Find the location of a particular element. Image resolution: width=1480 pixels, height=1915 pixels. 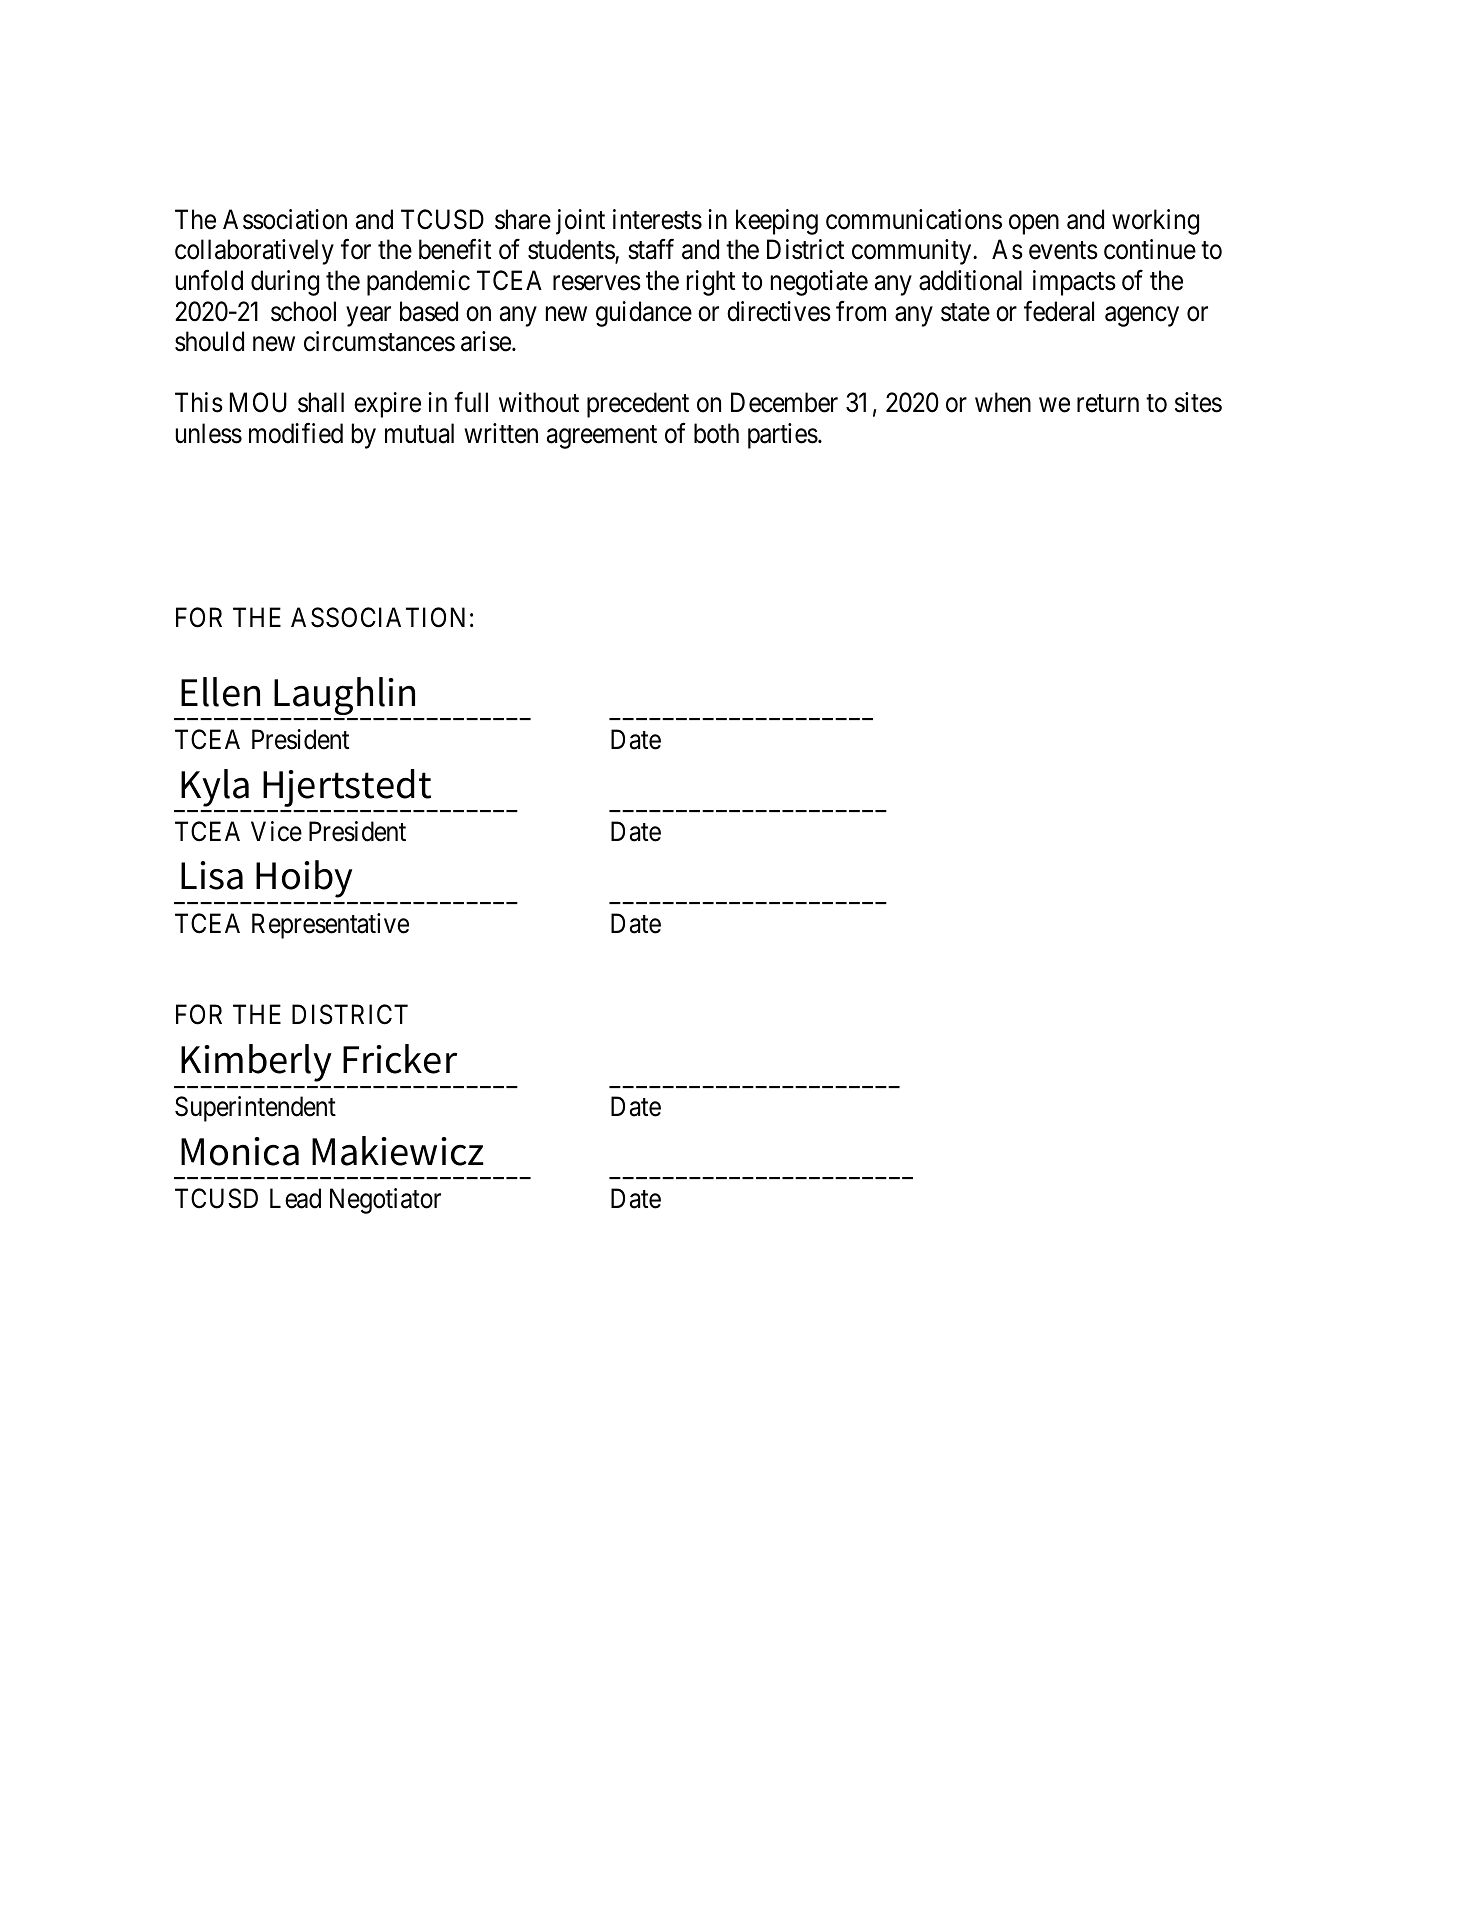

collaboratively is located at coordinates (254, 252).
